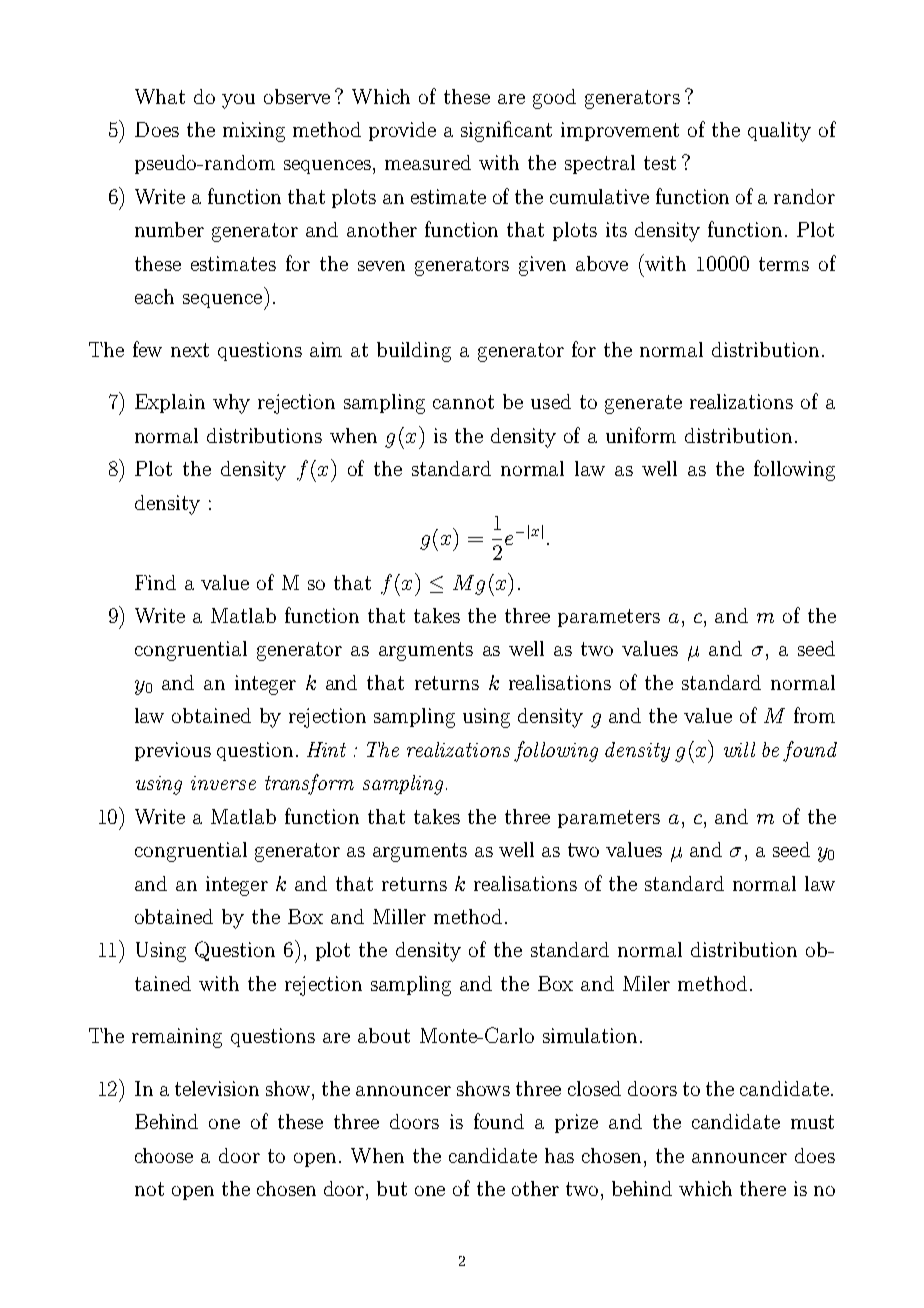 This screenshot has height=1308, width=924. I want to click on inverse, so click(223, 783).
